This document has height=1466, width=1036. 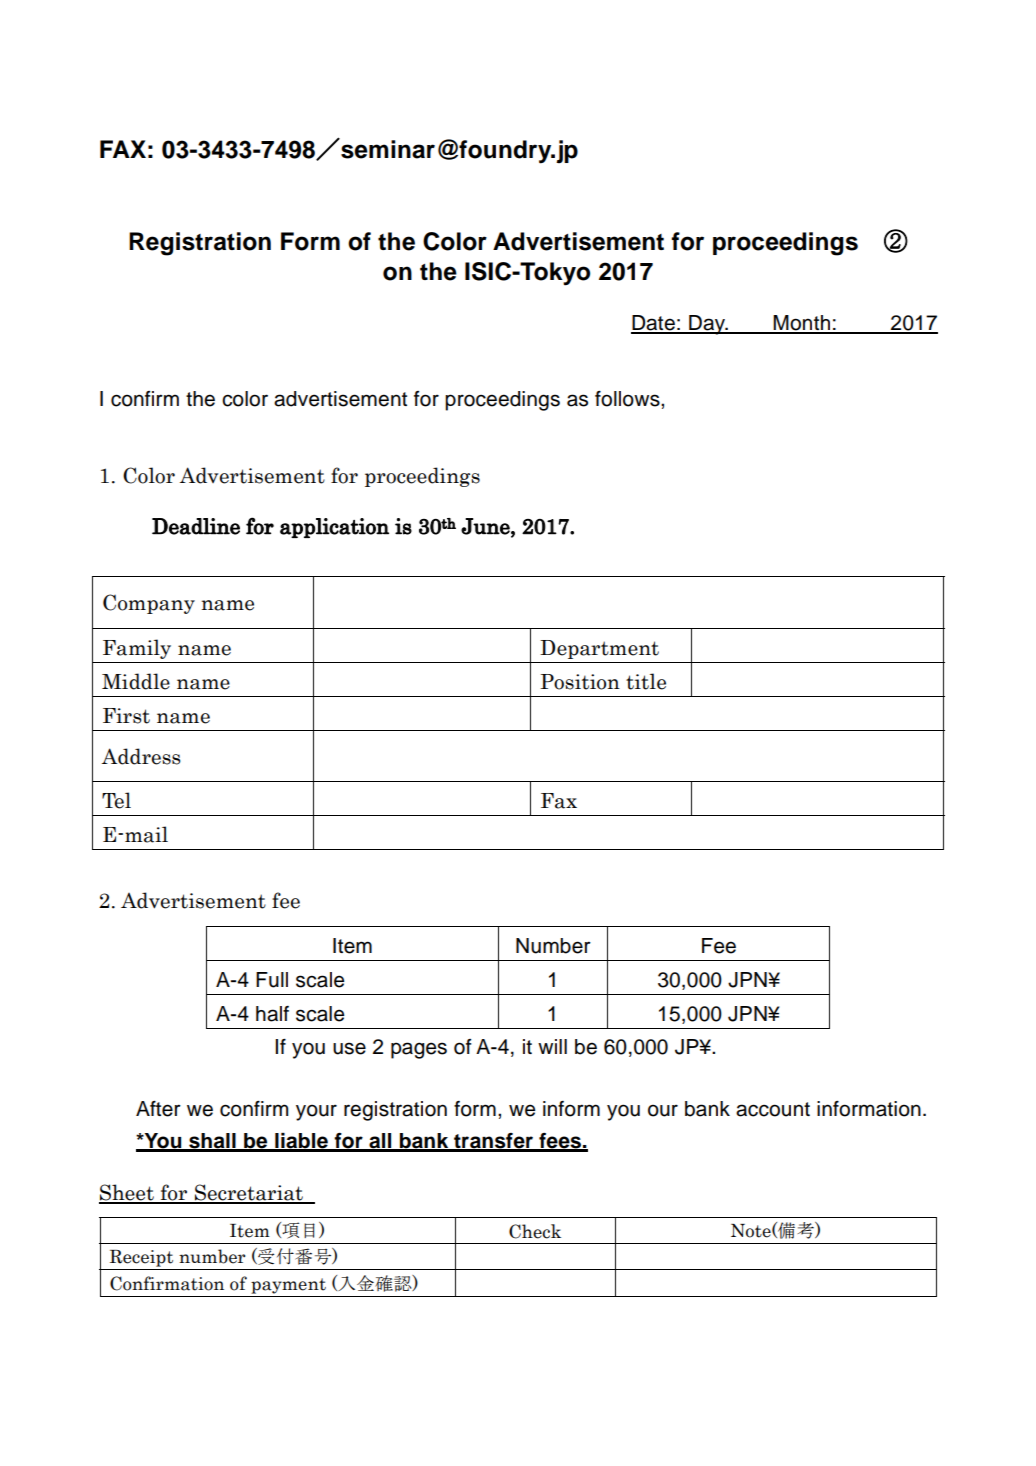 I want to click on Receipt, so click(x=141, y=1258).
